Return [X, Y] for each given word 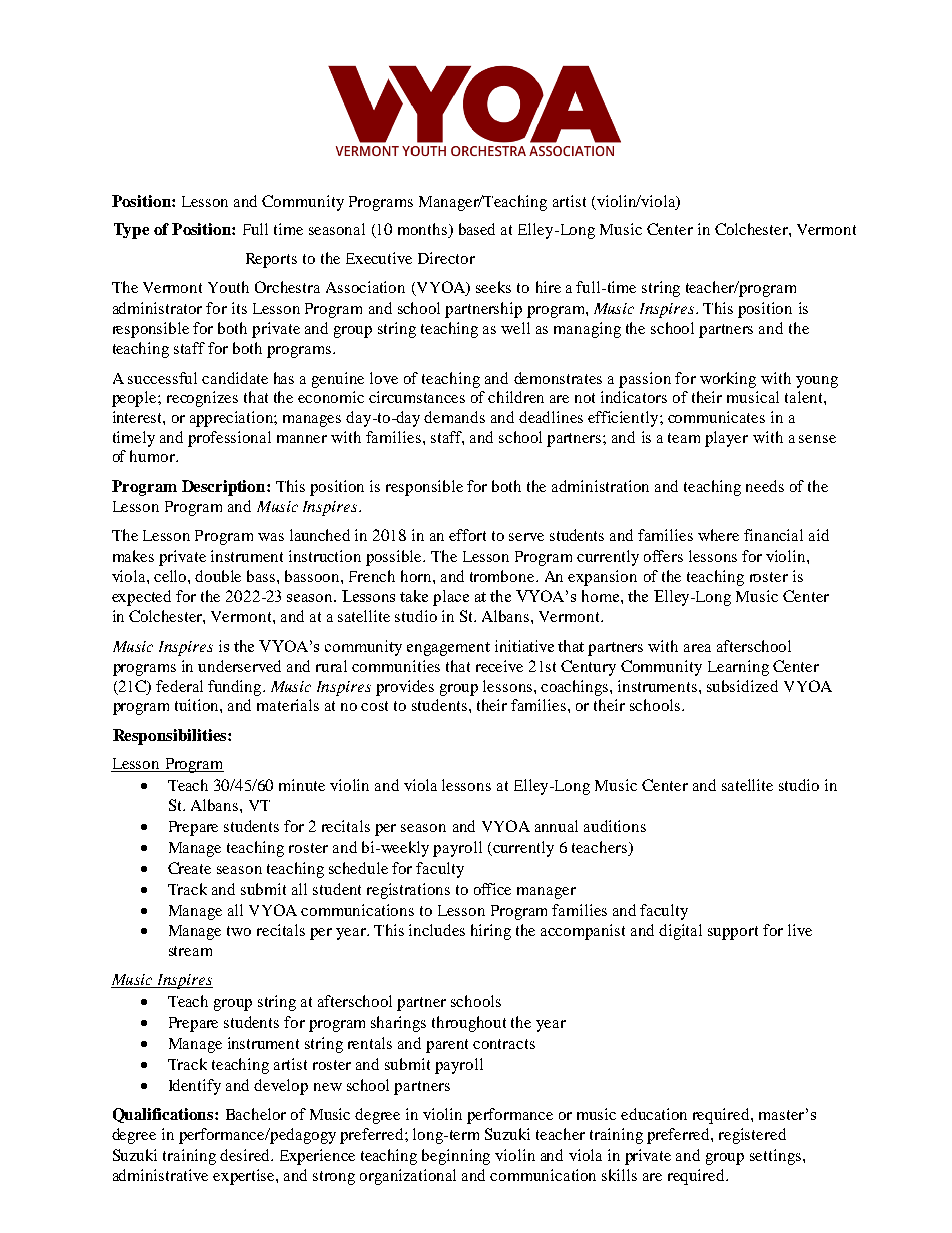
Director [446, 258]
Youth [228, 287]
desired [246, 1155]
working [728, 380]
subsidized [742, 686]
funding [236, 688]
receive [499, 666]
